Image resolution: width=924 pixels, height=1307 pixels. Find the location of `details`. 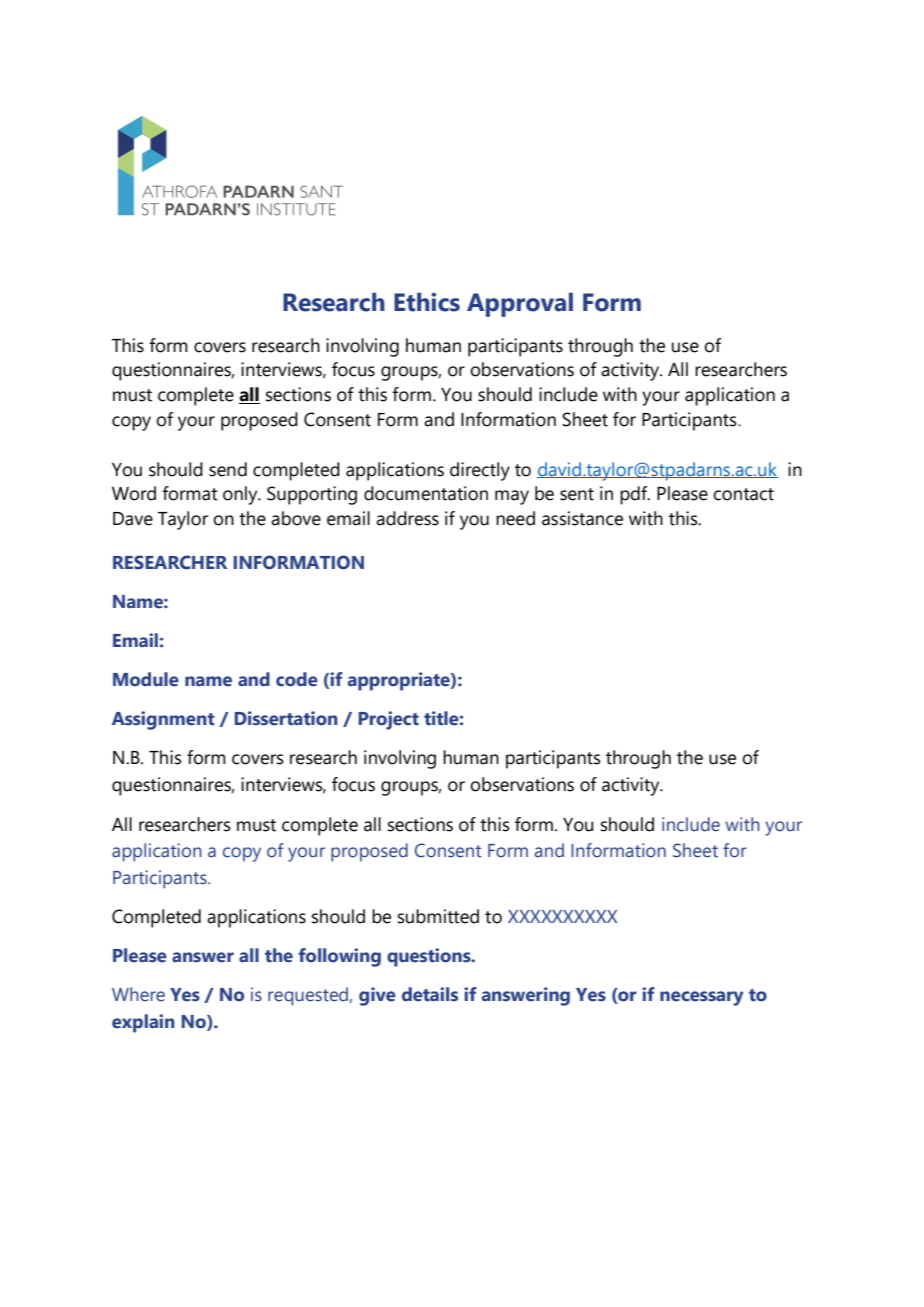

details is located at coordinates (430, 994).
